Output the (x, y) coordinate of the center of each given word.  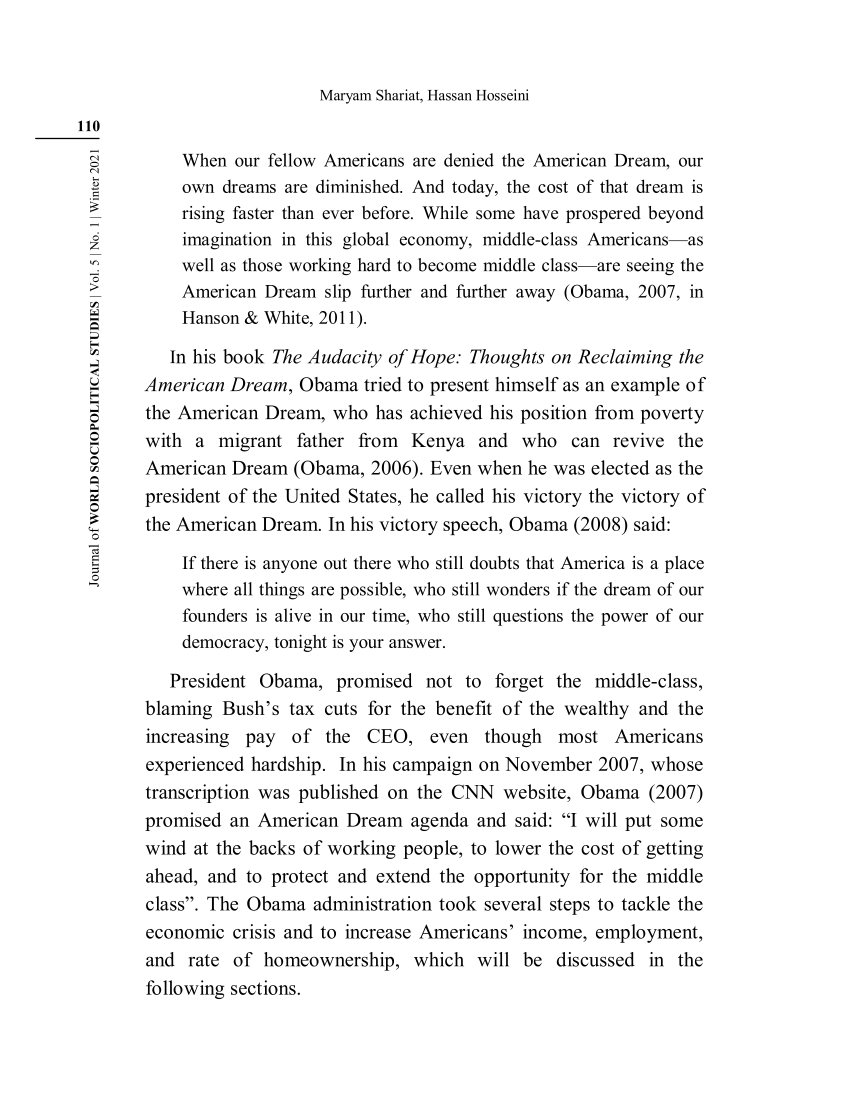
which (439, 959)
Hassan (450, 95)
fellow (292, 160)
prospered (603, 214)
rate (204, 960)
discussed (596, 959)
